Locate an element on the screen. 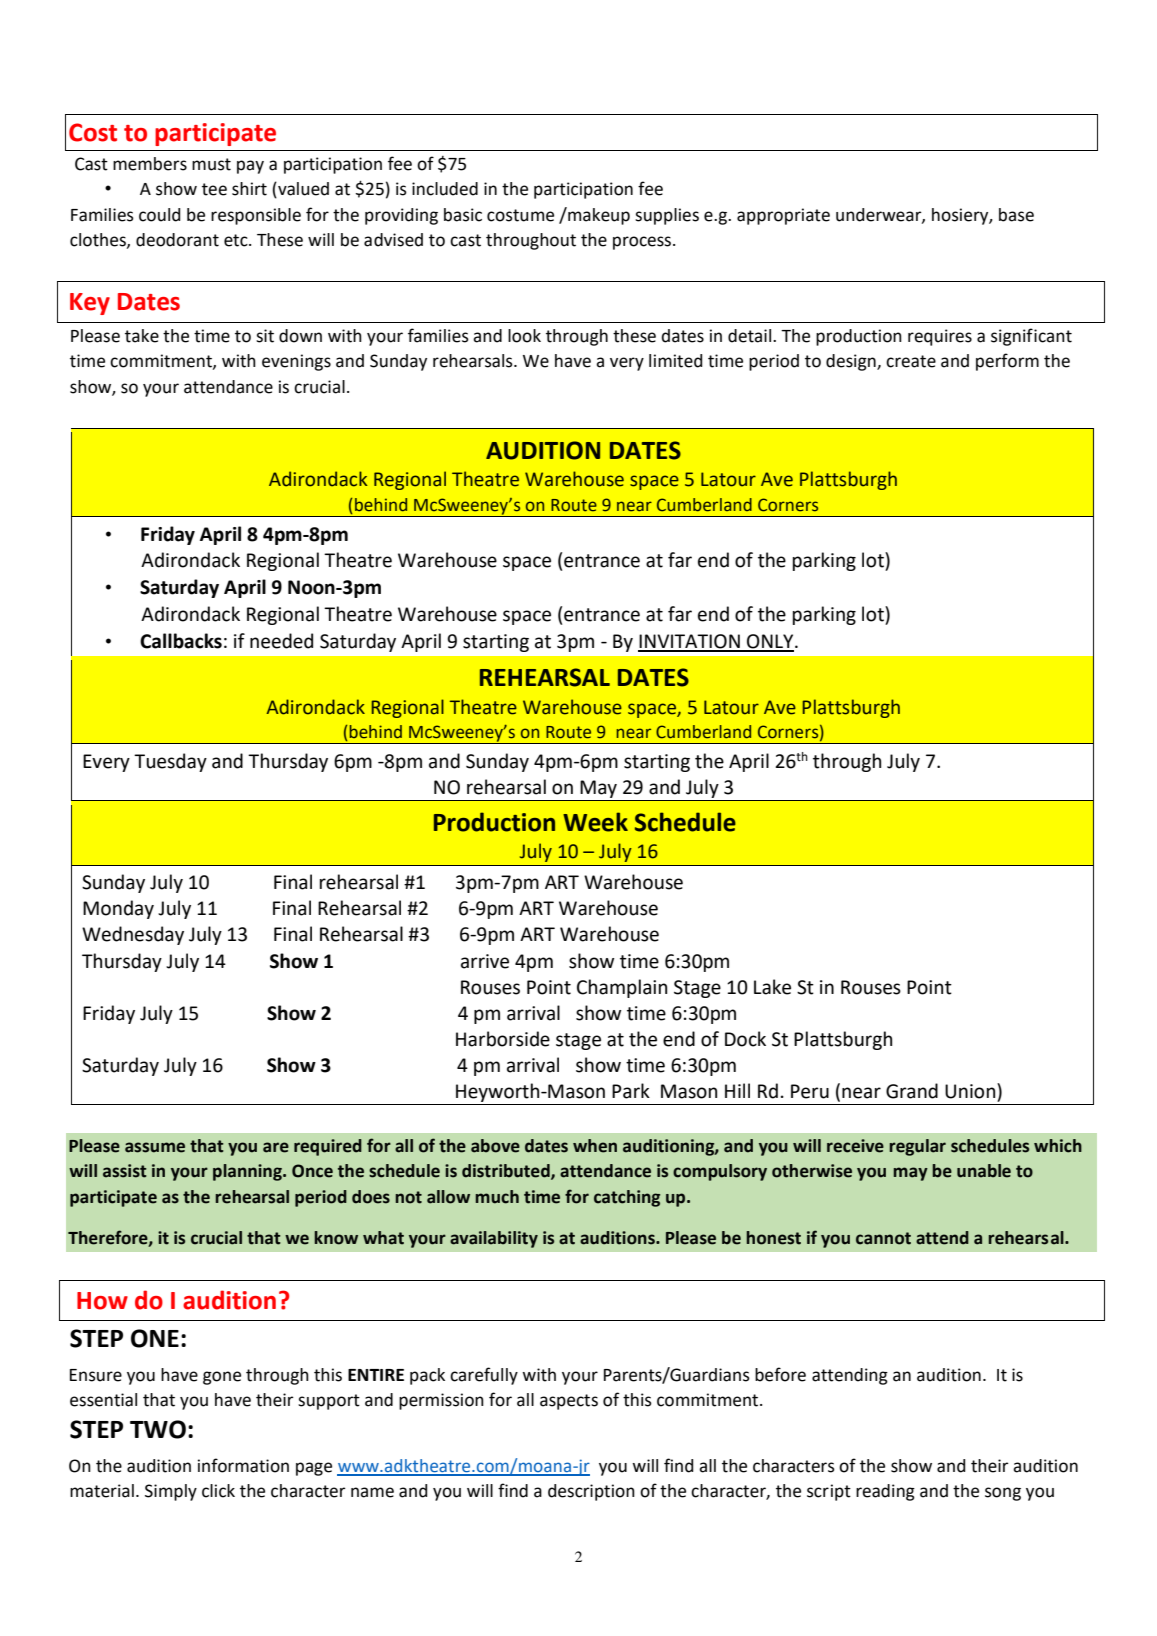 The image size is (1157, 1636). Week is located at coordinates (595, 822).
